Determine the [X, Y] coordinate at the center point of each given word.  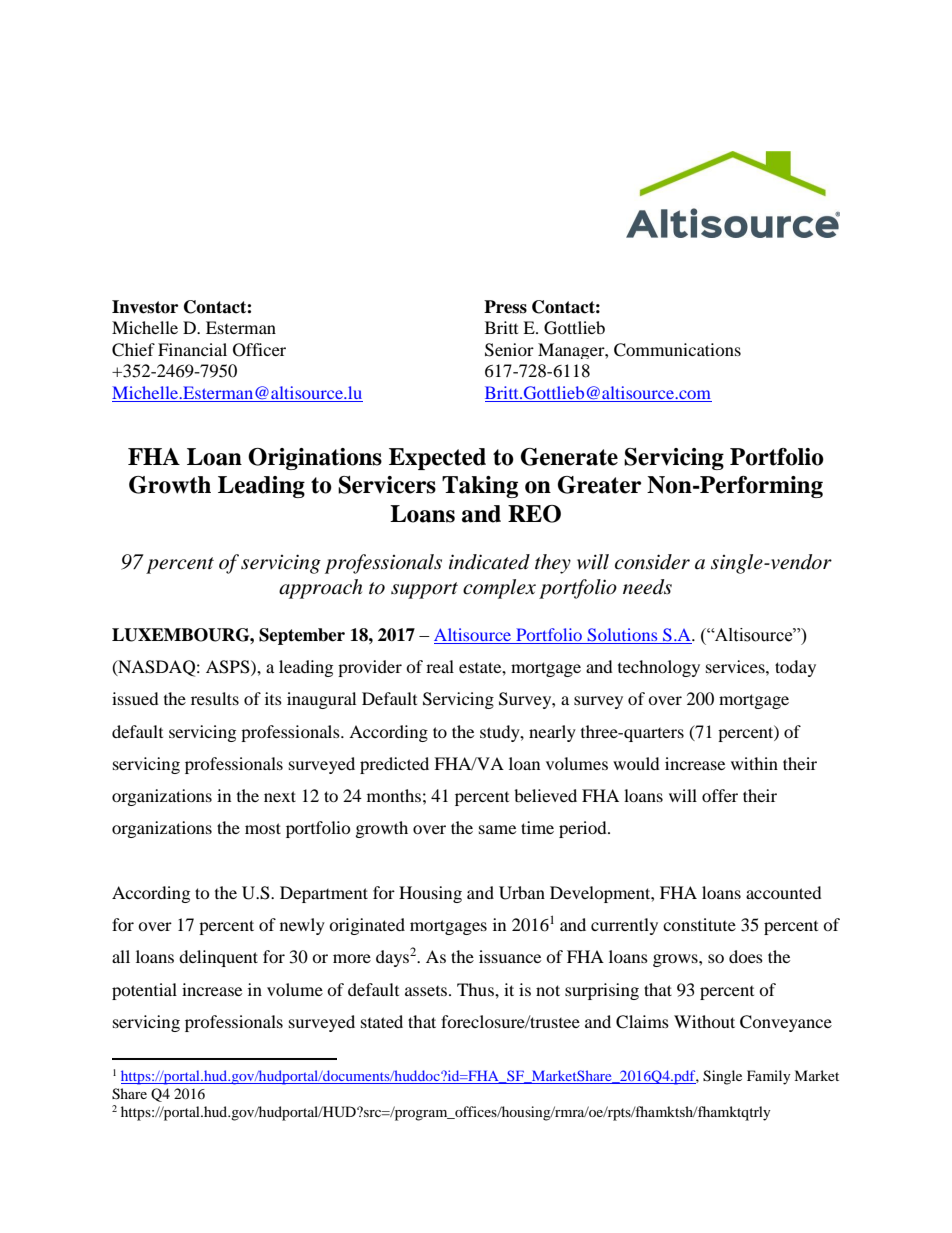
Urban [522, 893]
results [215, 698]
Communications [677, 350]
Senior [509, 350]
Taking [480, 487]
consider [652, 562]
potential [144, 991]
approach [320, 589]
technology [659, 668]
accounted [784, 892]
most [263, 828]
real [440, 666]
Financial [192, 349]
